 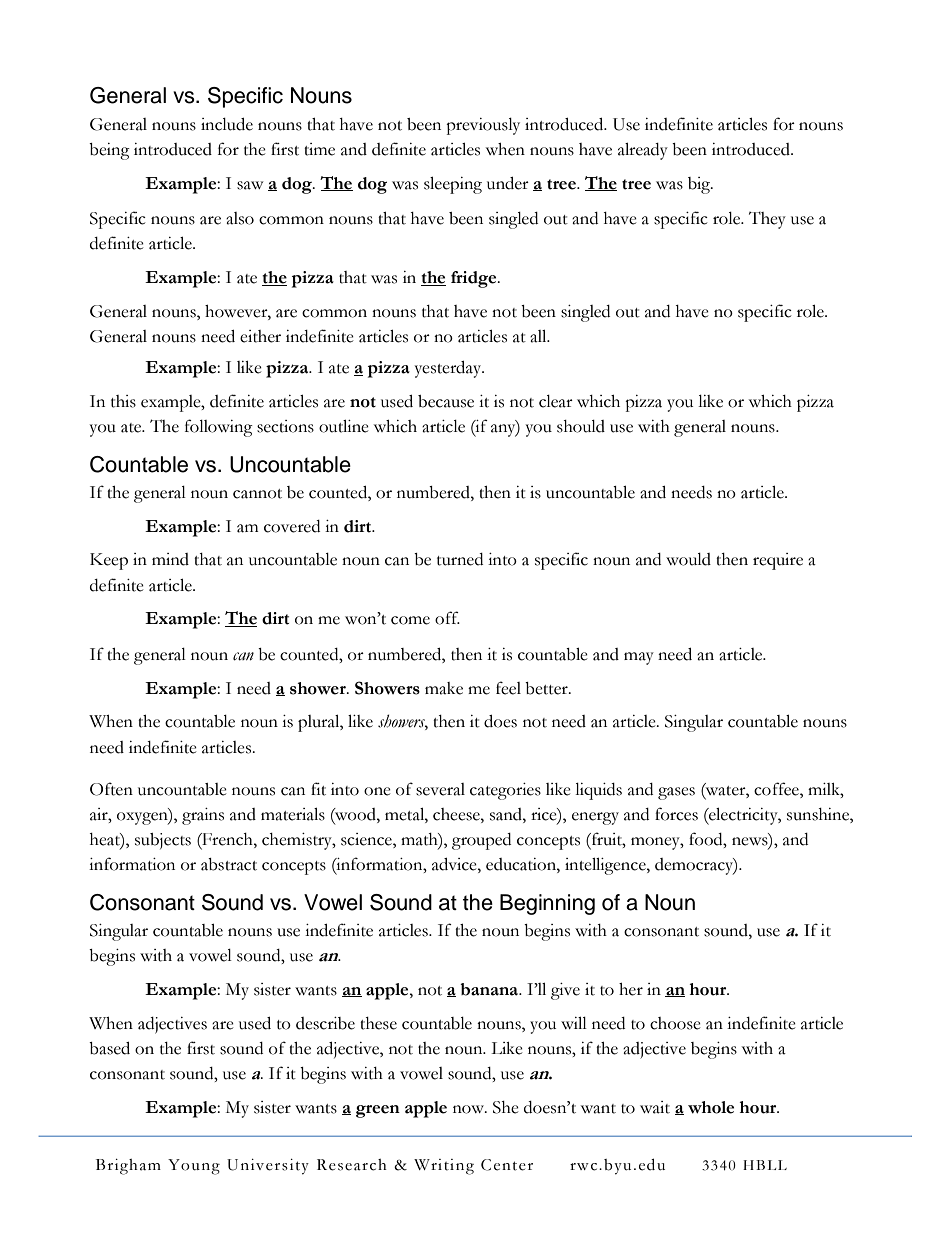 What do you see at coordinates (453, 185) in the page?
I see `sleeping` at bounding box center [453, 185].
